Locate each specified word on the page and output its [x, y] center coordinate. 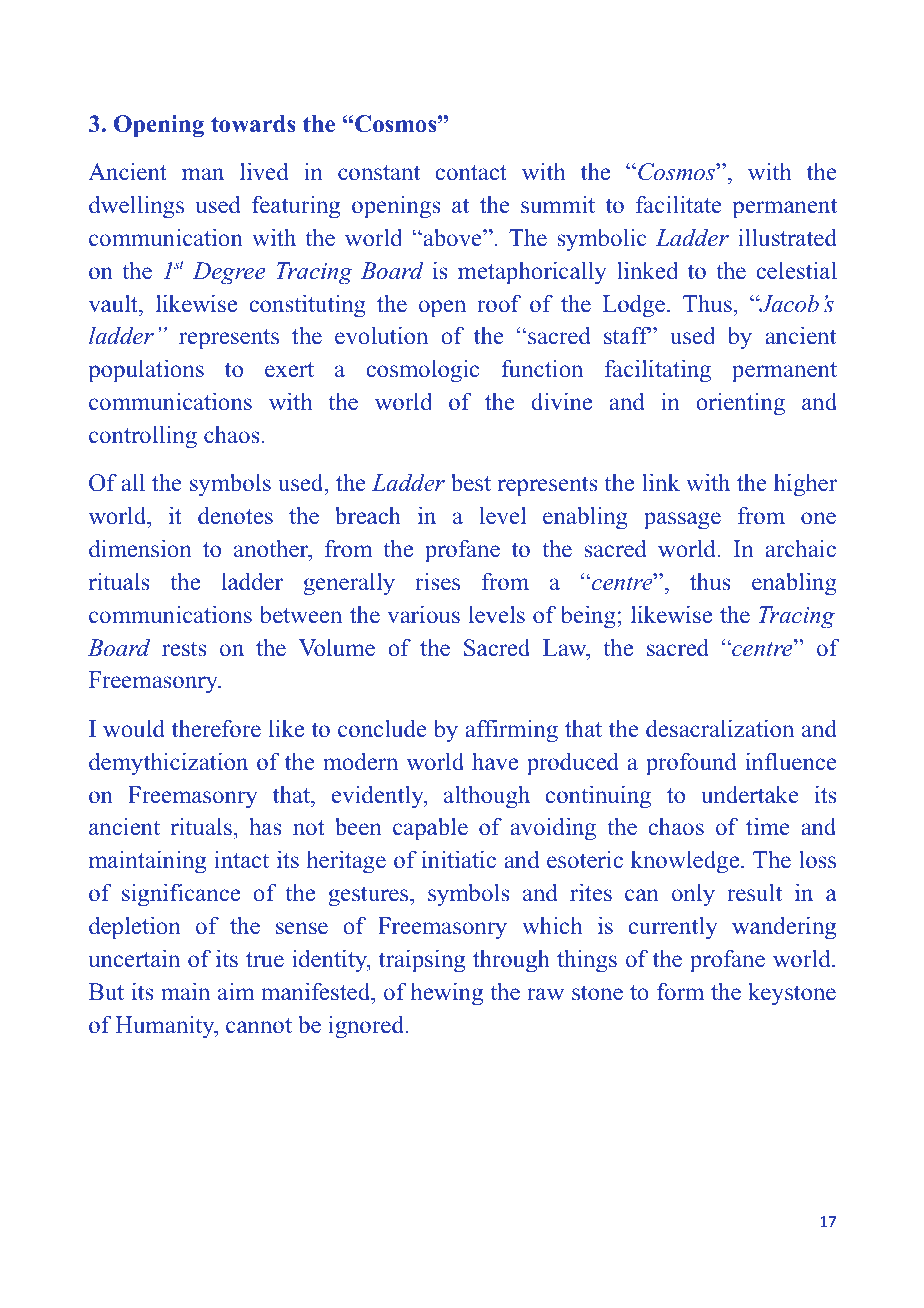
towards [253, 124]
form [680, 992]
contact [471, 173]
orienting [740, 404]
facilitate [679, 204]
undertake [750, 795]
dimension [140, 548]
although [487, 797]
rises [437, 582]
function [542, 368]
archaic [800, 548]
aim [236, 991]
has [265, 826]
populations [146, 371]
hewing [447, 994]
